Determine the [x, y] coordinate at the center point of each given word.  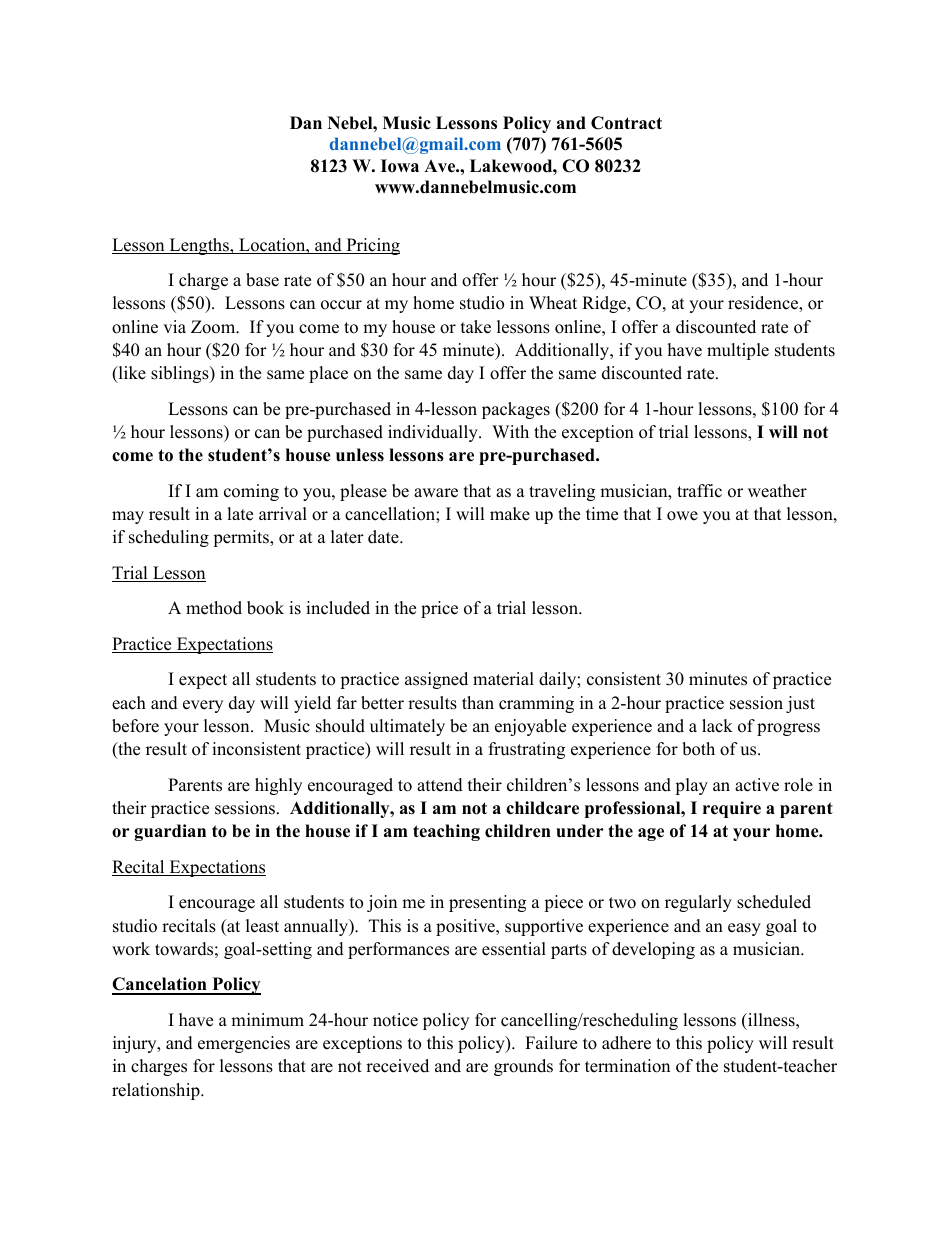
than [478, 702]
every [203, 706]
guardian [170, 832]
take [476, 327]
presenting [487, 903]
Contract [626, 123]
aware [436, 493]
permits [242, 538]
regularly [698, 903]
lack [717, 726]
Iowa [400, 166]
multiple [738, 351]
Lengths [199, 246]
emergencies [244, 1044]
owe [682, 516]
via [174, 326]
